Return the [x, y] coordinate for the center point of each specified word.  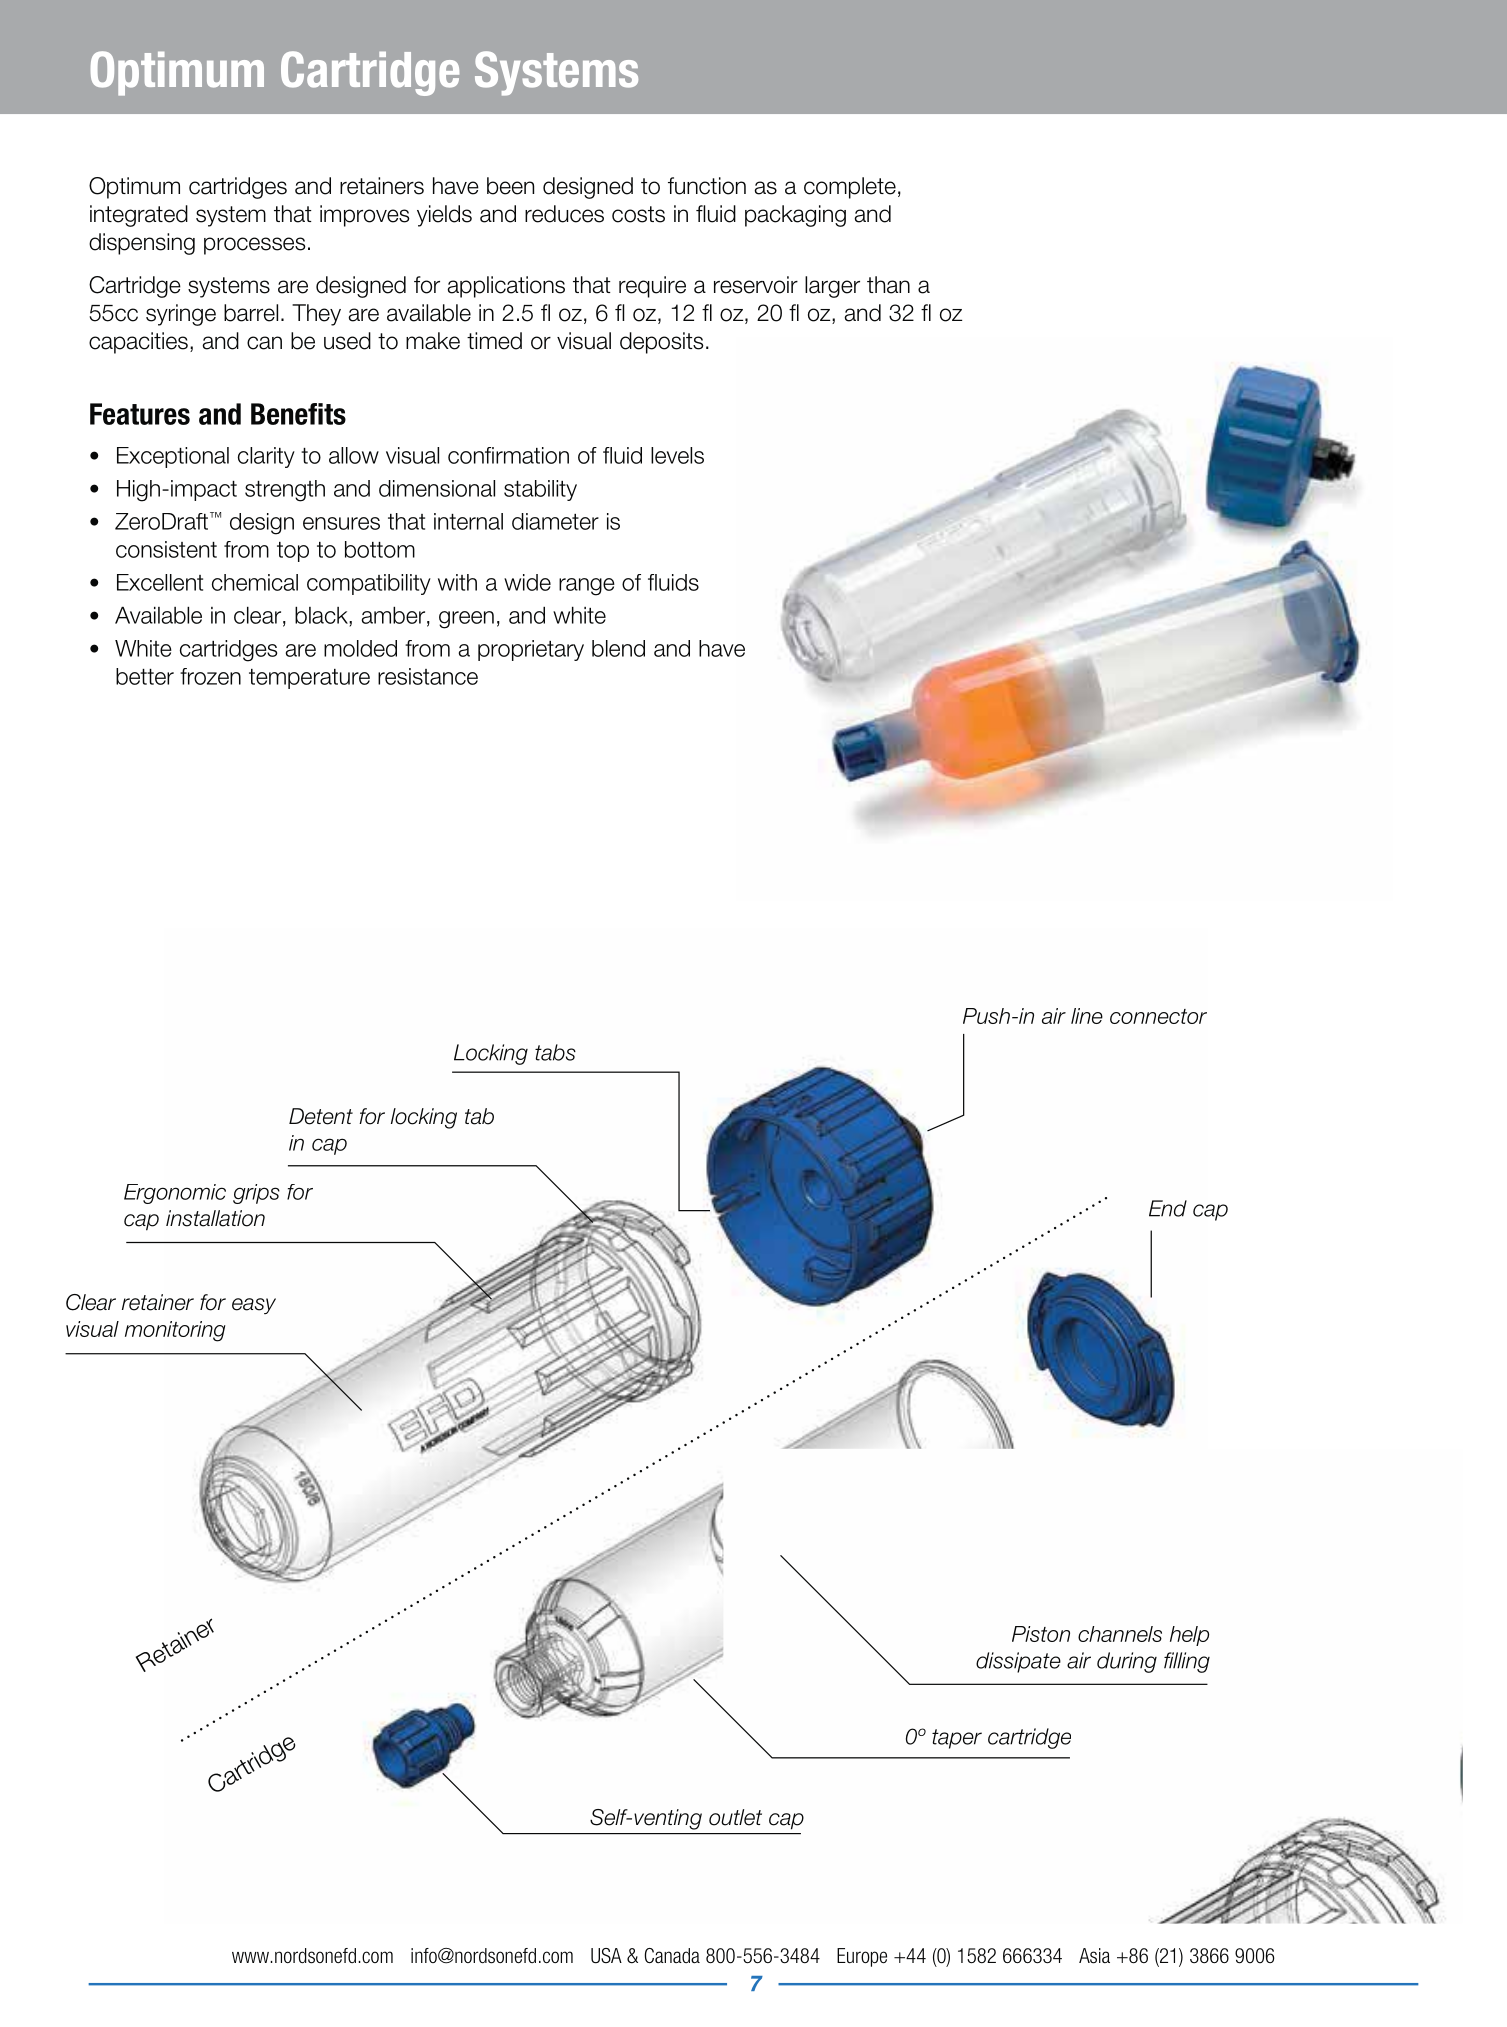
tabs [555, 1052]
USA [606, 1956]
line [1087, 1016]
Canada [672, 1956]
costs [638, 214]
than [888, 285]
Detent [321, 1116]
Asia [1094, 1956]
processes [255, 246]
